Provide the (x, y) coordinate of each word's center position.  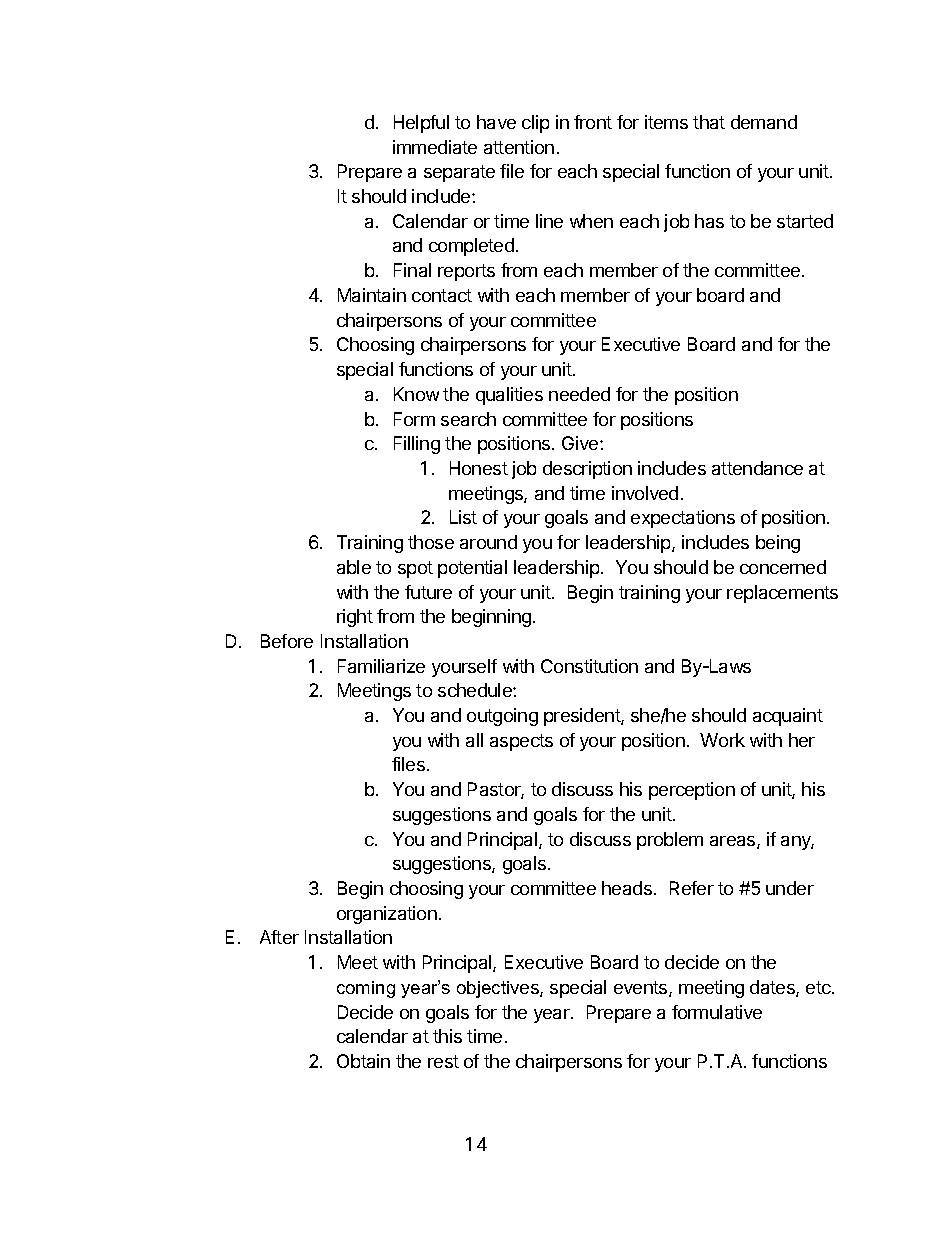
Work (722, 740)
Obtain (363, 1061)
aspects (521, 742)
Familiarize (381, 666)
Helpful (421, 124)
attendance (757, 468)
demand (764, 122)
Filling (417, 445)
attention (519, 147)
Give (581, 443)
